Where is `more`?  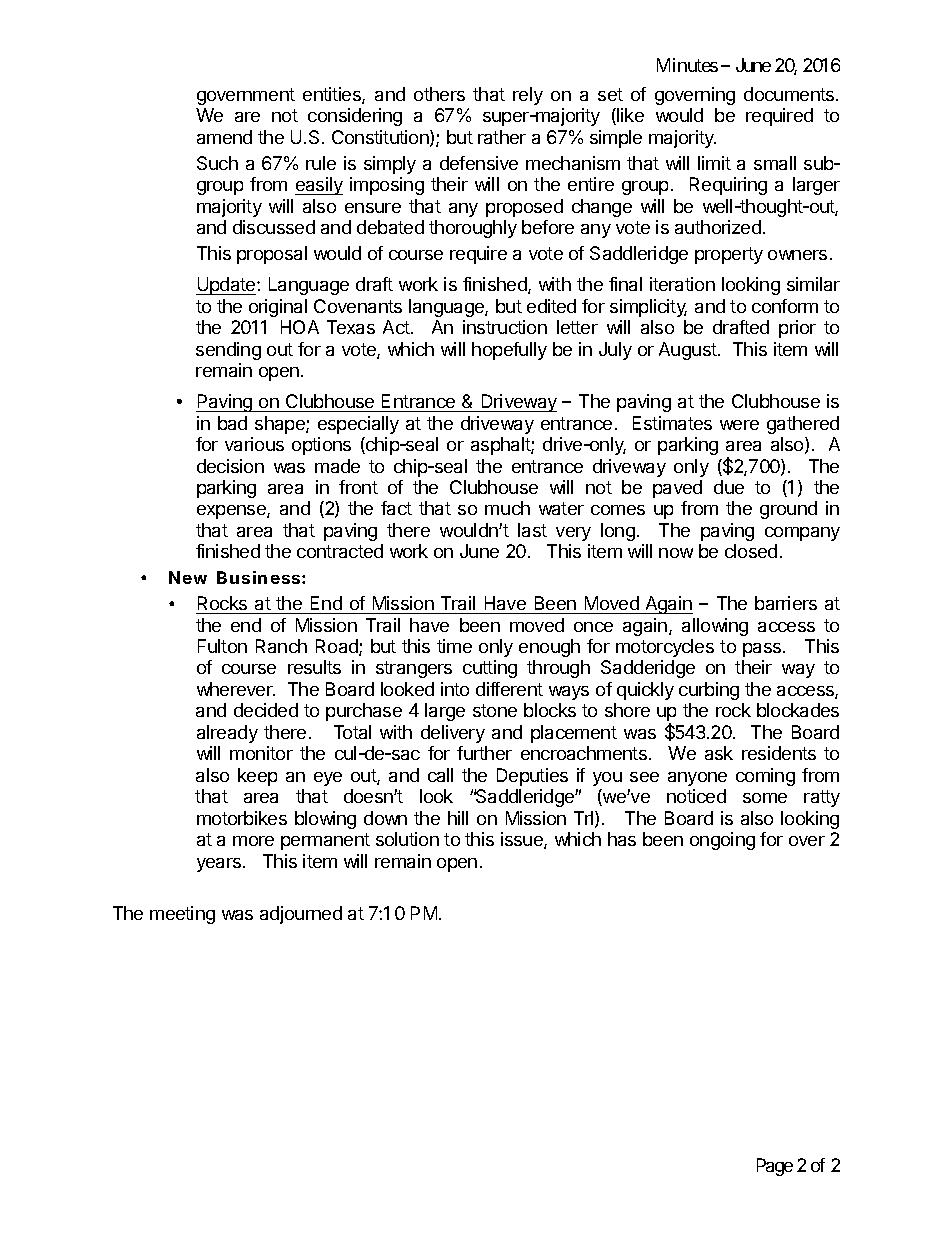 more is located at coordinates (253, 841).
